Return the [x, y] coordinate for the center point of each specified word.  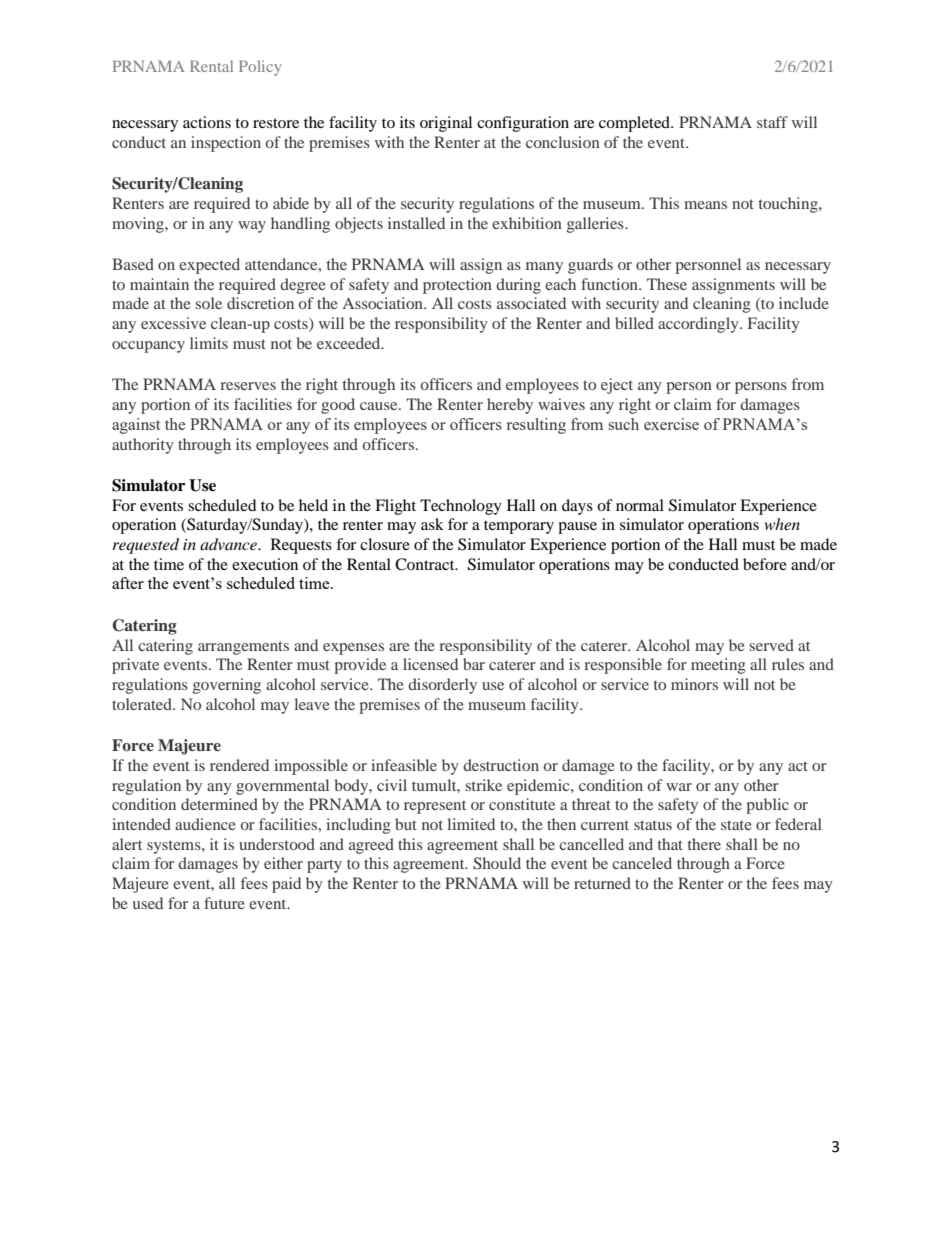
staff [772, 122]
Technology [461, 507]
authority [143, 446]
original [446, 124]
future [224, 903]
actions [207, 122]
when [782, 524]
